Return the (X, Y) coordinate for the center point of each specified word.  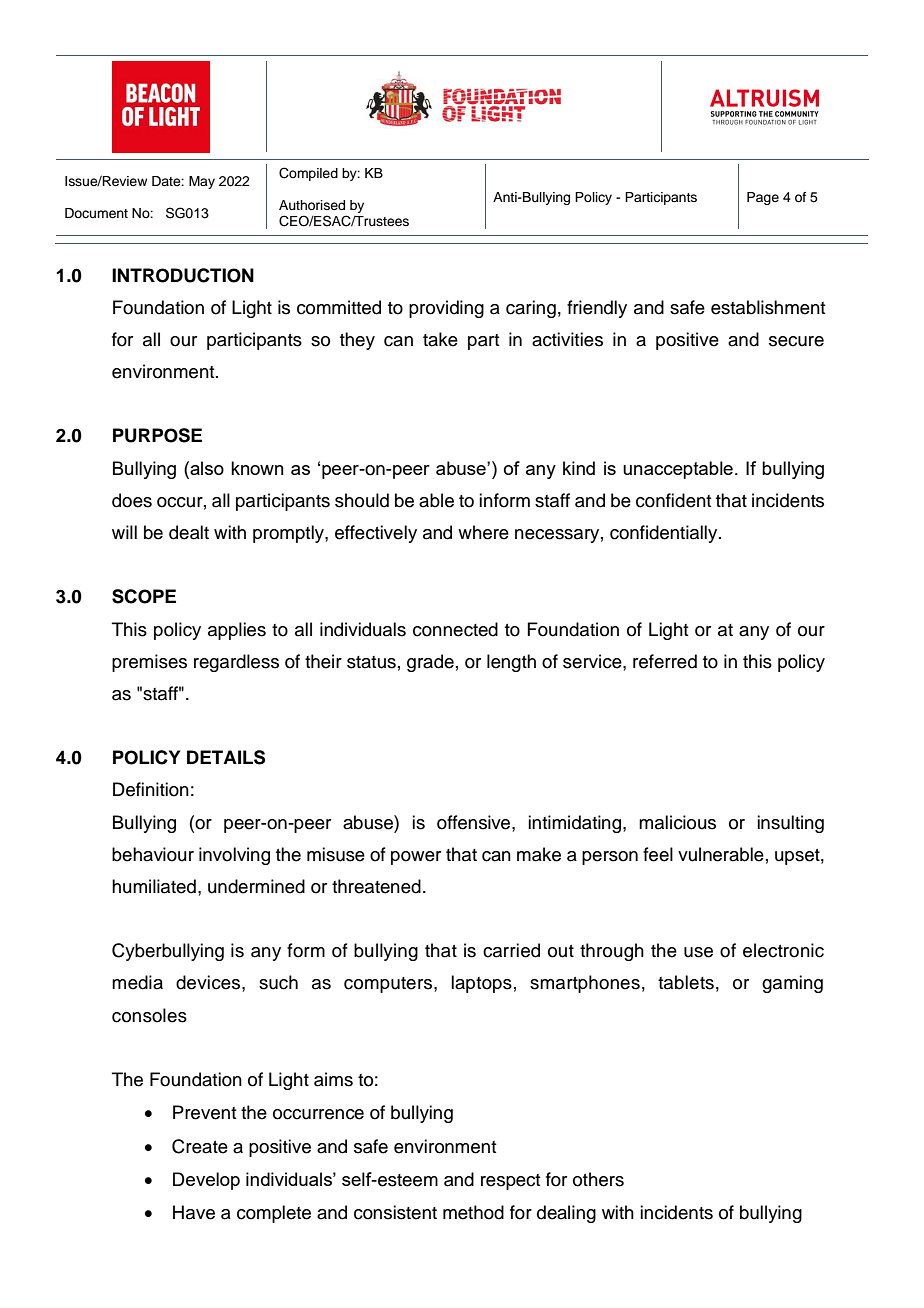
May (202, 182)
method (473, 1212)
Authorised (312, 205)
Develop (206, 1181)
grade (430, 663)
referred (665, 661)
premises (149, 663)
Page (763, 198)
